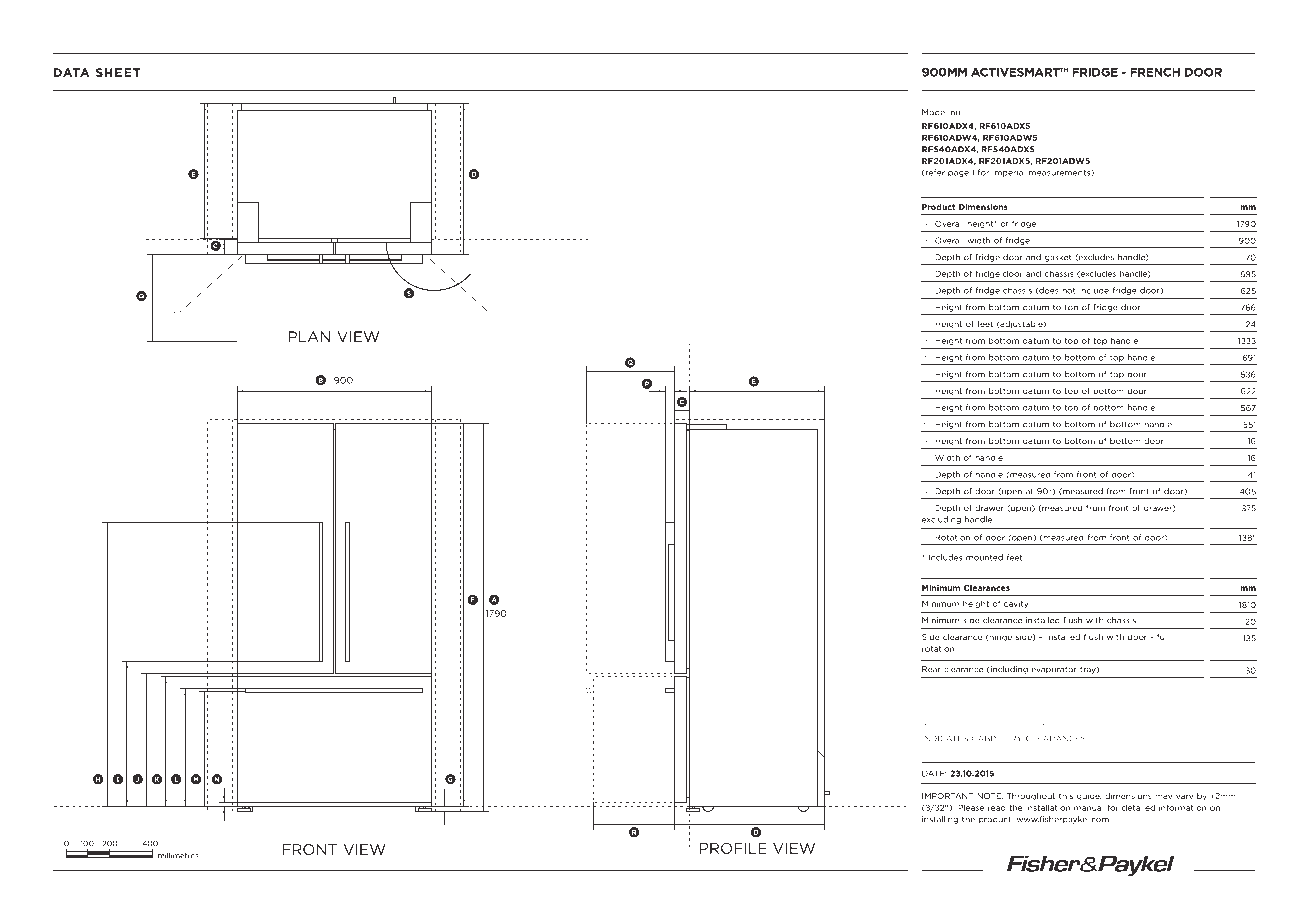  Describe the element at coordinates (178, 855) in the document. I see `millimetres` at that location.
